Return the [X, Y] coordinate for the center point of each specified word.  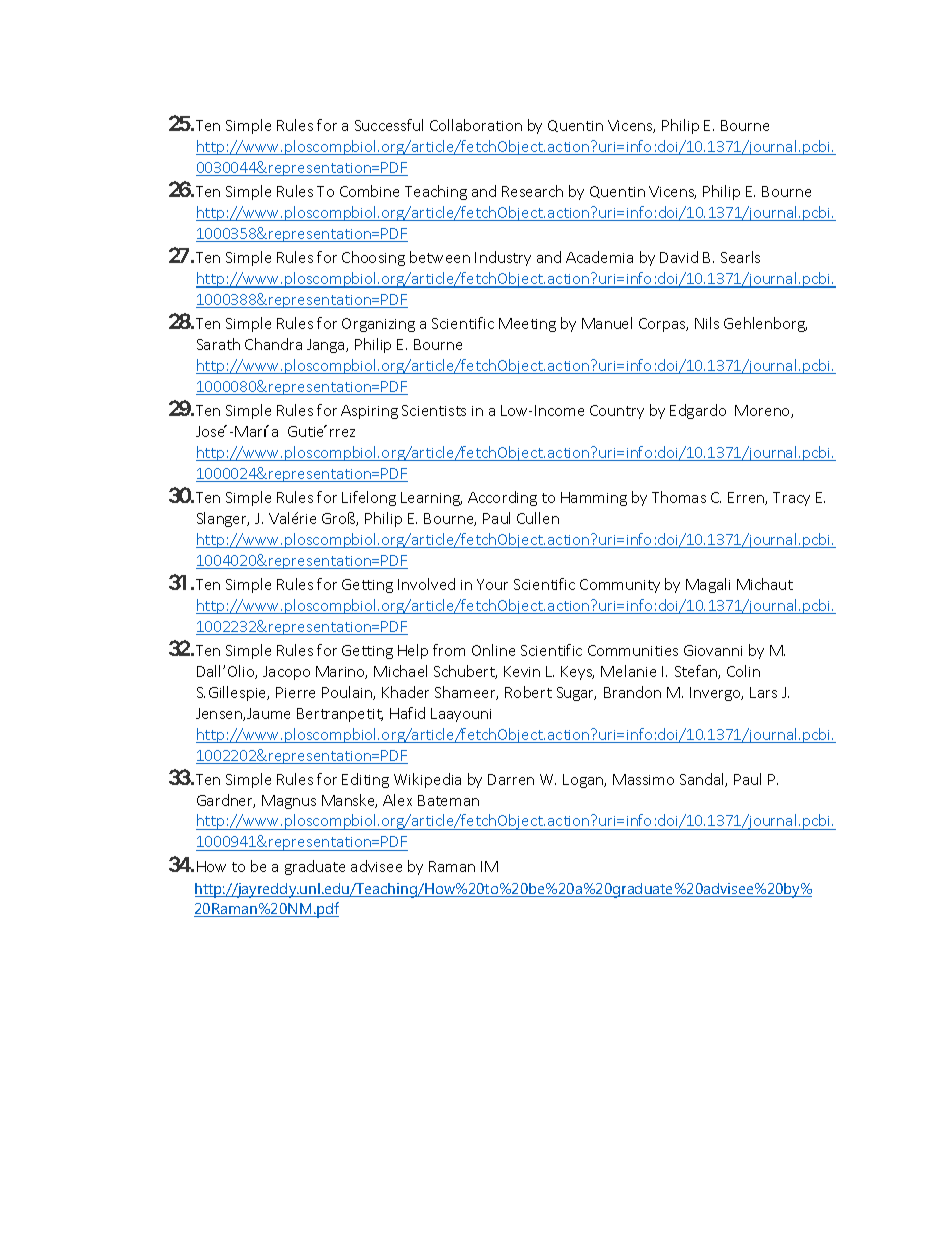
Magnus [289, 802]
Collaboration [476, 125]
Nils [707, 323]
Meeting [527, 325]
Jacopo [286, 673]
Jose [211, 431]
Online [493, 650]
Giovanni [713, 650]
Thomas [679, 497]
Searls [740, 257]
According [502, 498]
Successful [389, 125]
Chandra [273, 344]
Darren [511, 779]
